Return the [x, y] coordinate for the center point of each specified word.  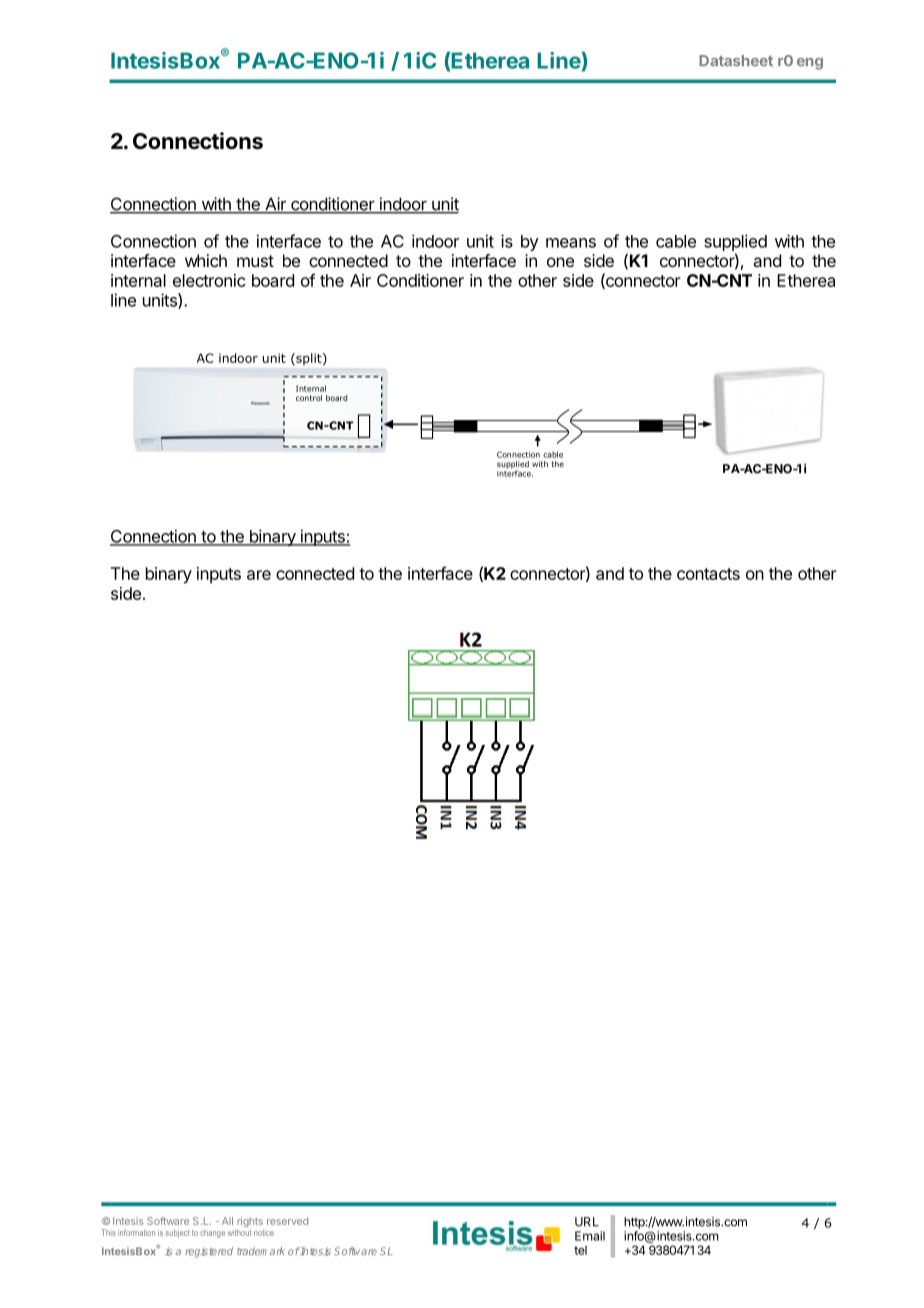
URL [587, 1222]
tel [580, 1250]
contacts [708, 574]
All [227, 1221]
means [571, 243]
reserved [287, 1221]
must [255, 261]
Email [590, 1236]
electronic [209, 280]
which [206, 260]
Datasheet [736, 61]
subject [178, 1233]
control [309, 398]
